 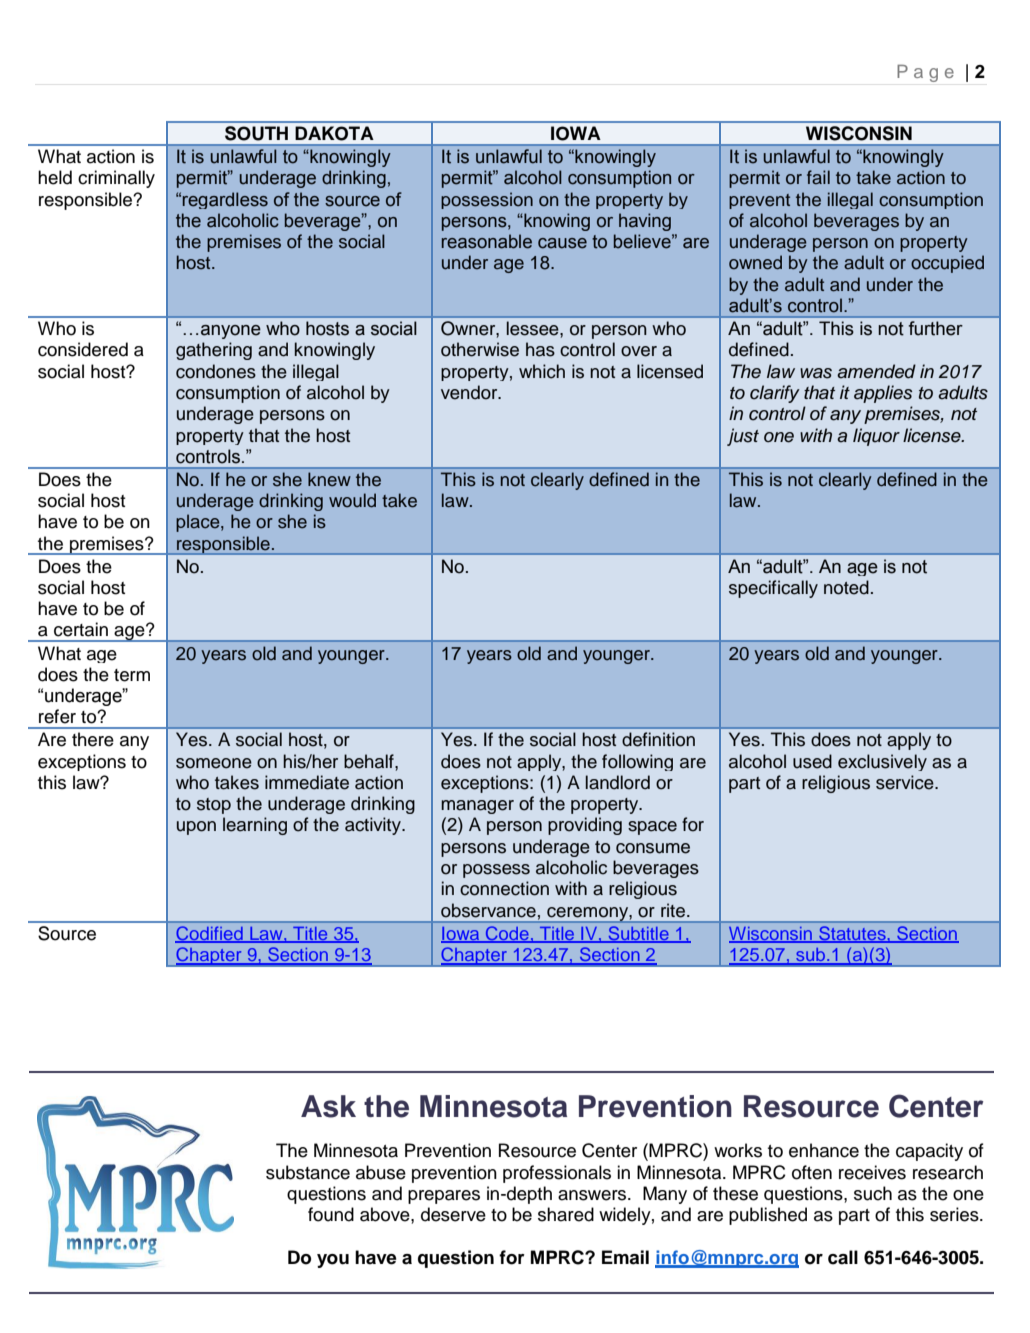 What do you see at coordinates (852, 934) in the screenshot?
I see `Statutes` at bounding box center [852, 934].
